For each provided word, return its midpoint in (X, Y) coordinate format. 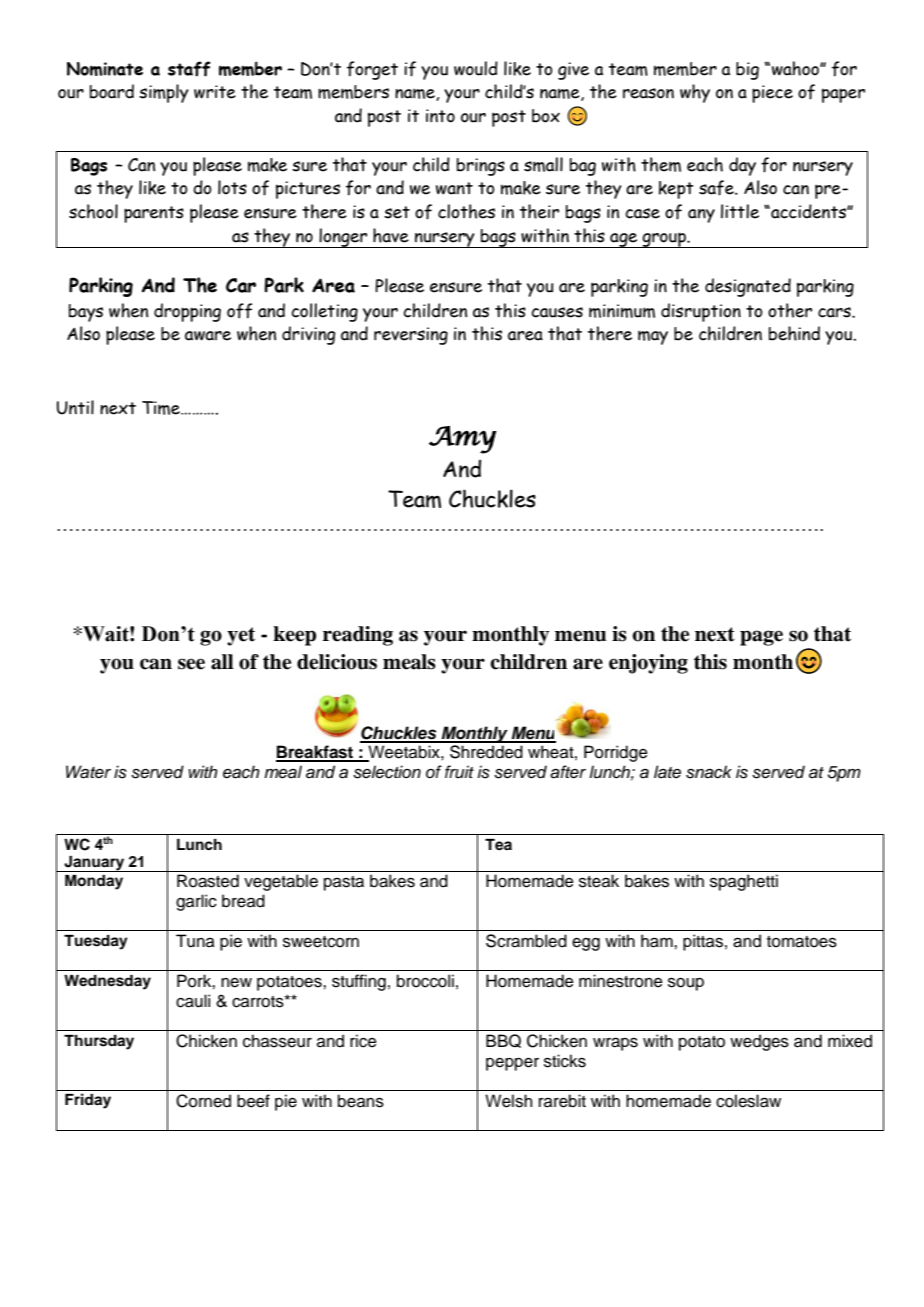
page (761, 638)
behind (794, 333)
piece (772, 94)
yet (241, 636)
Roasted (208, 881)
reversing (411, 336)
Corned (203, 1101)
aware (208, 336)
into (440, 116)
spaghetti (744, 882)
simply (164, 93)
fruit (459, 772)
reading (358, 636)
